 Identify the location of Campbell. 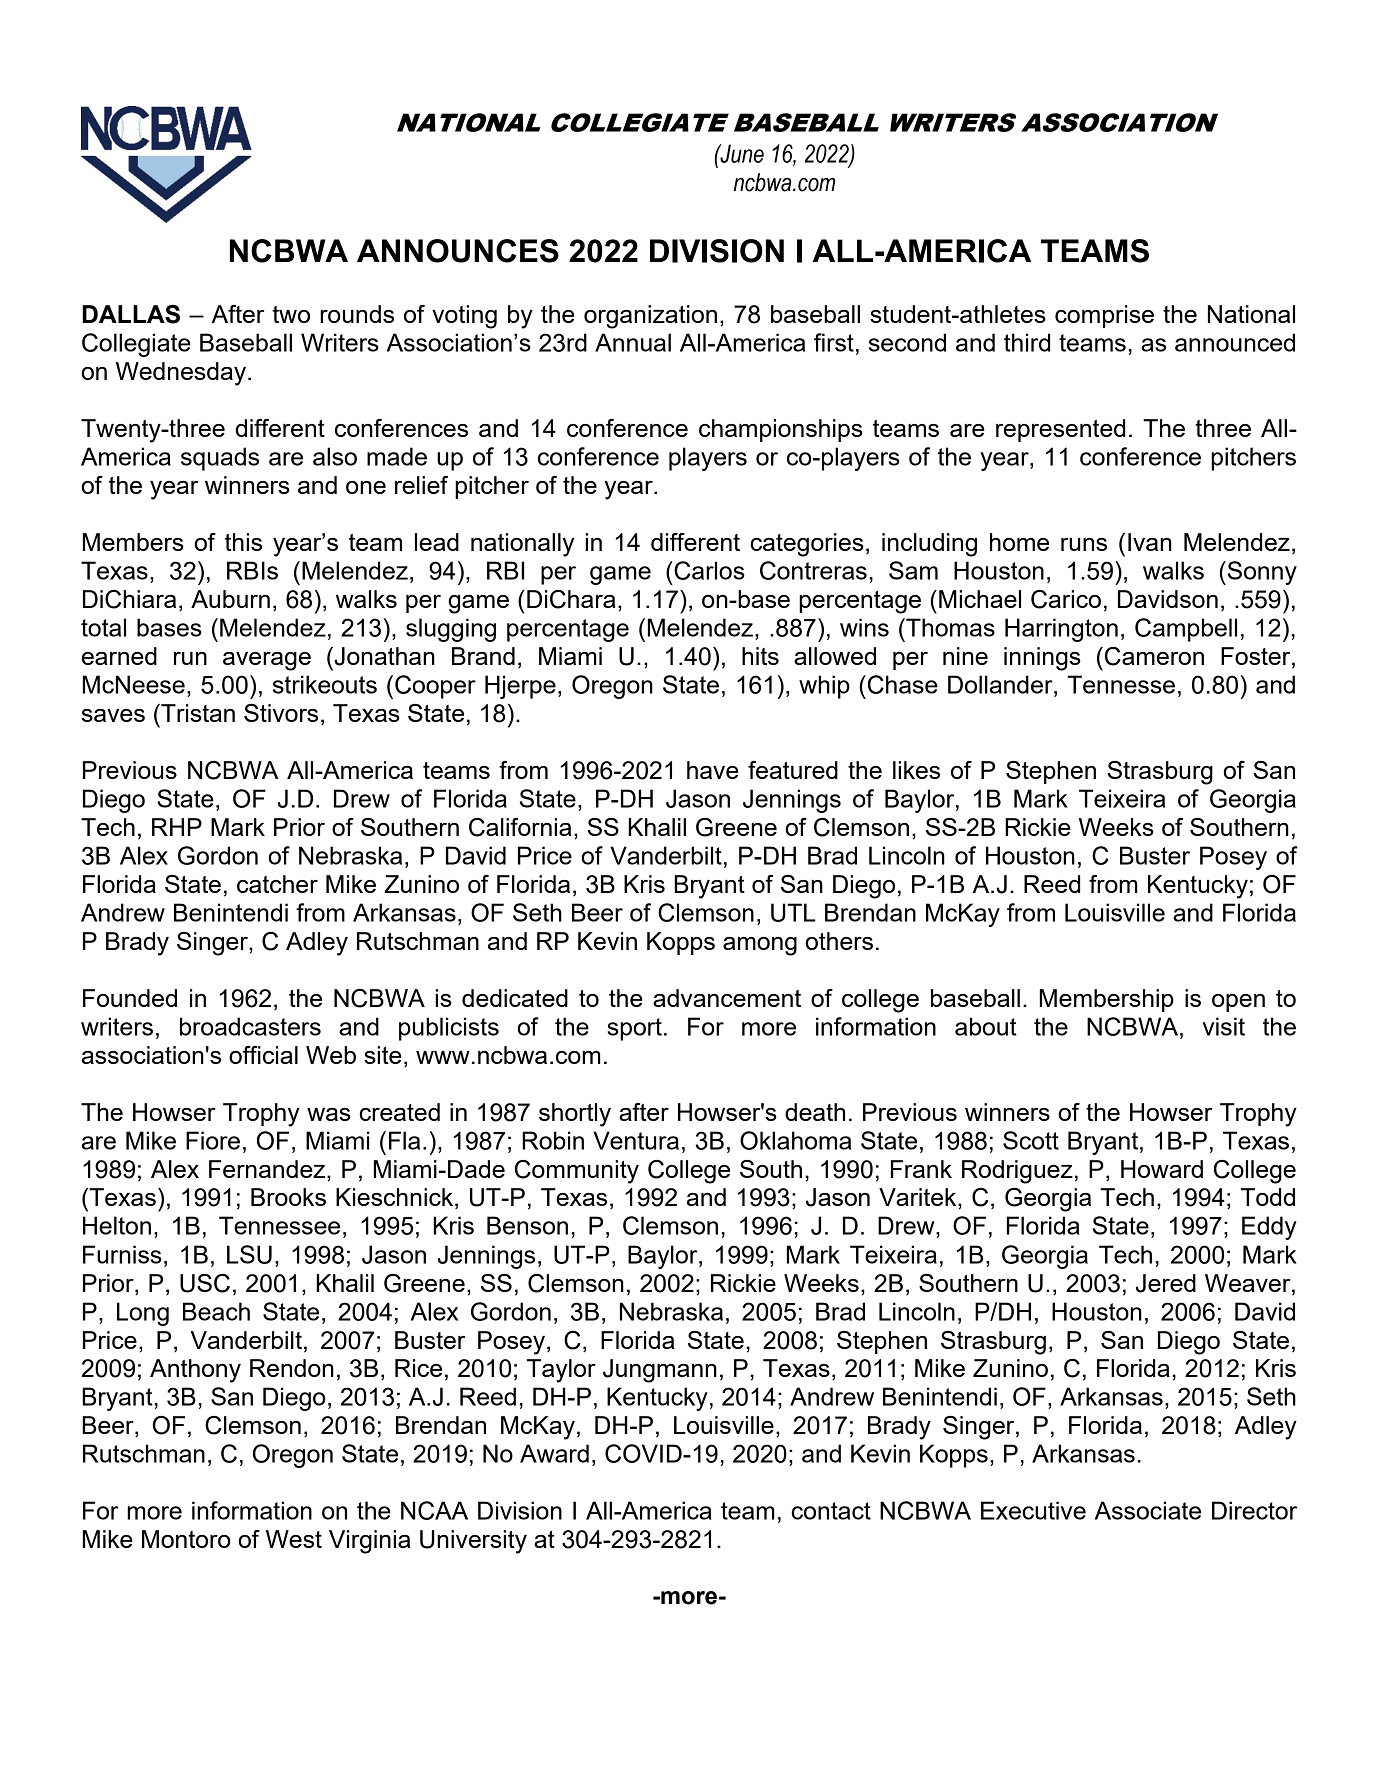
(1186, 630).
